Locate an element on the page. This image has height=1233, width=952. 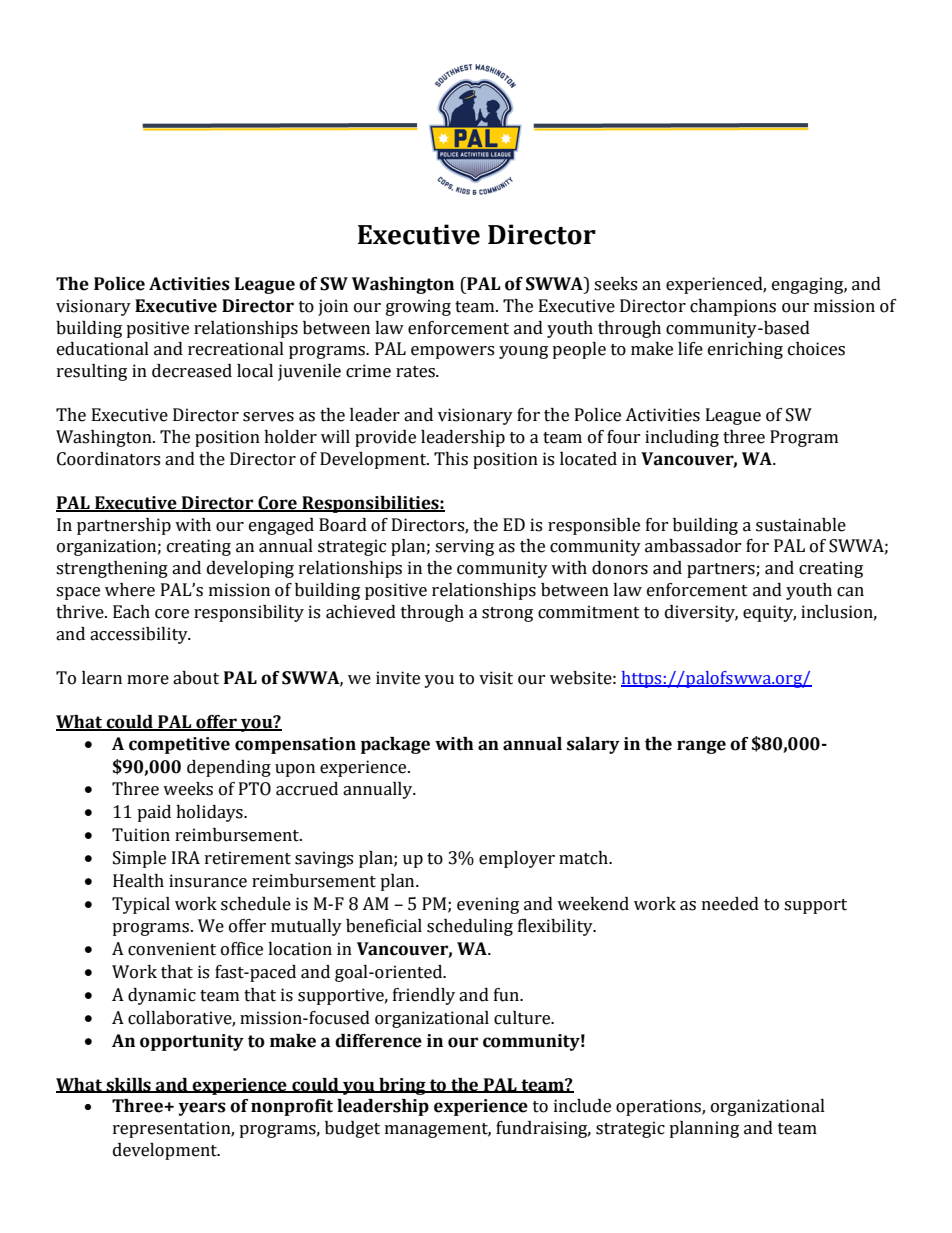
needed is located at coordinates (730, 904).
